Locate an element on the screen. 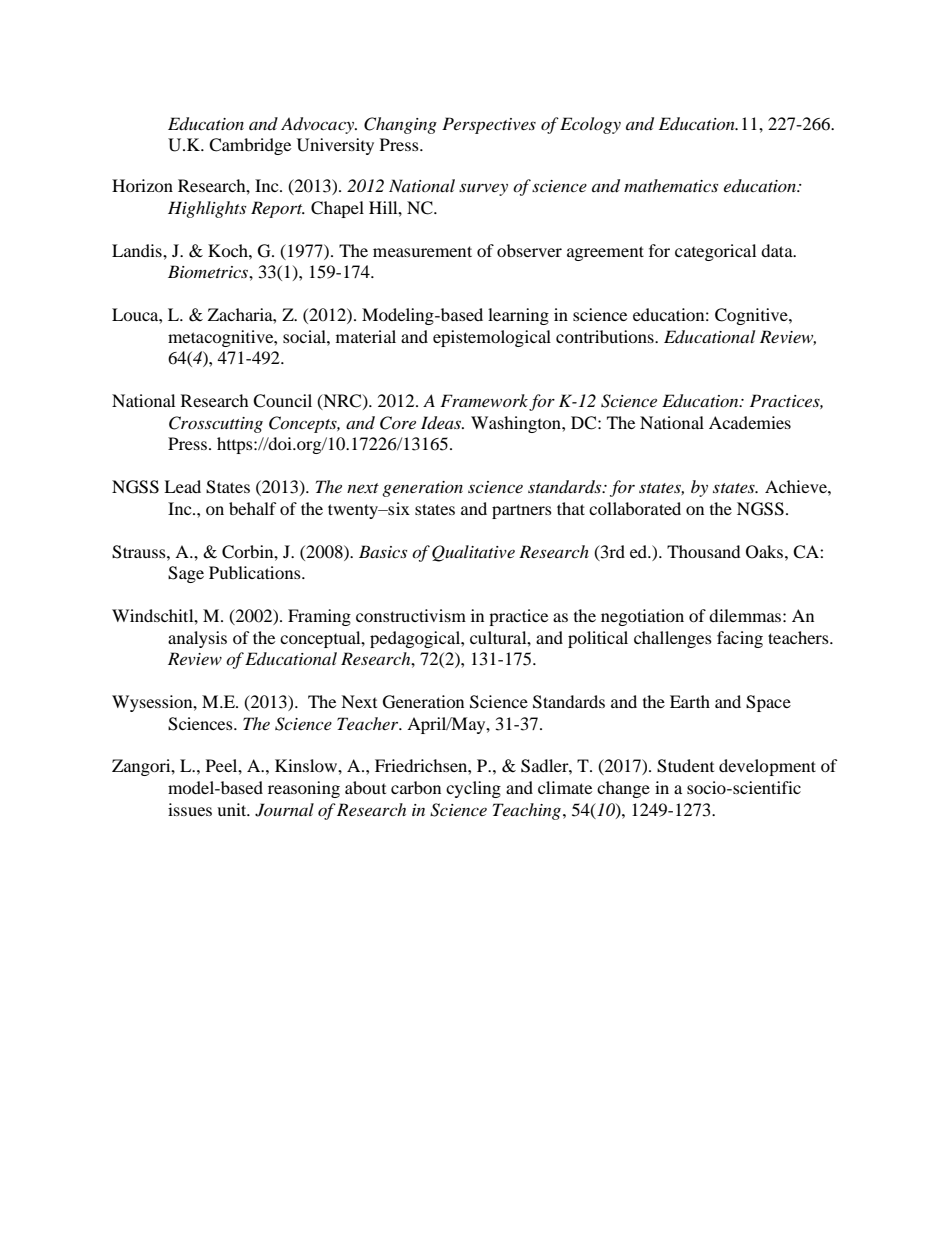 The image size is (952, 1233). Lead is located at coordinates (182, 486).
